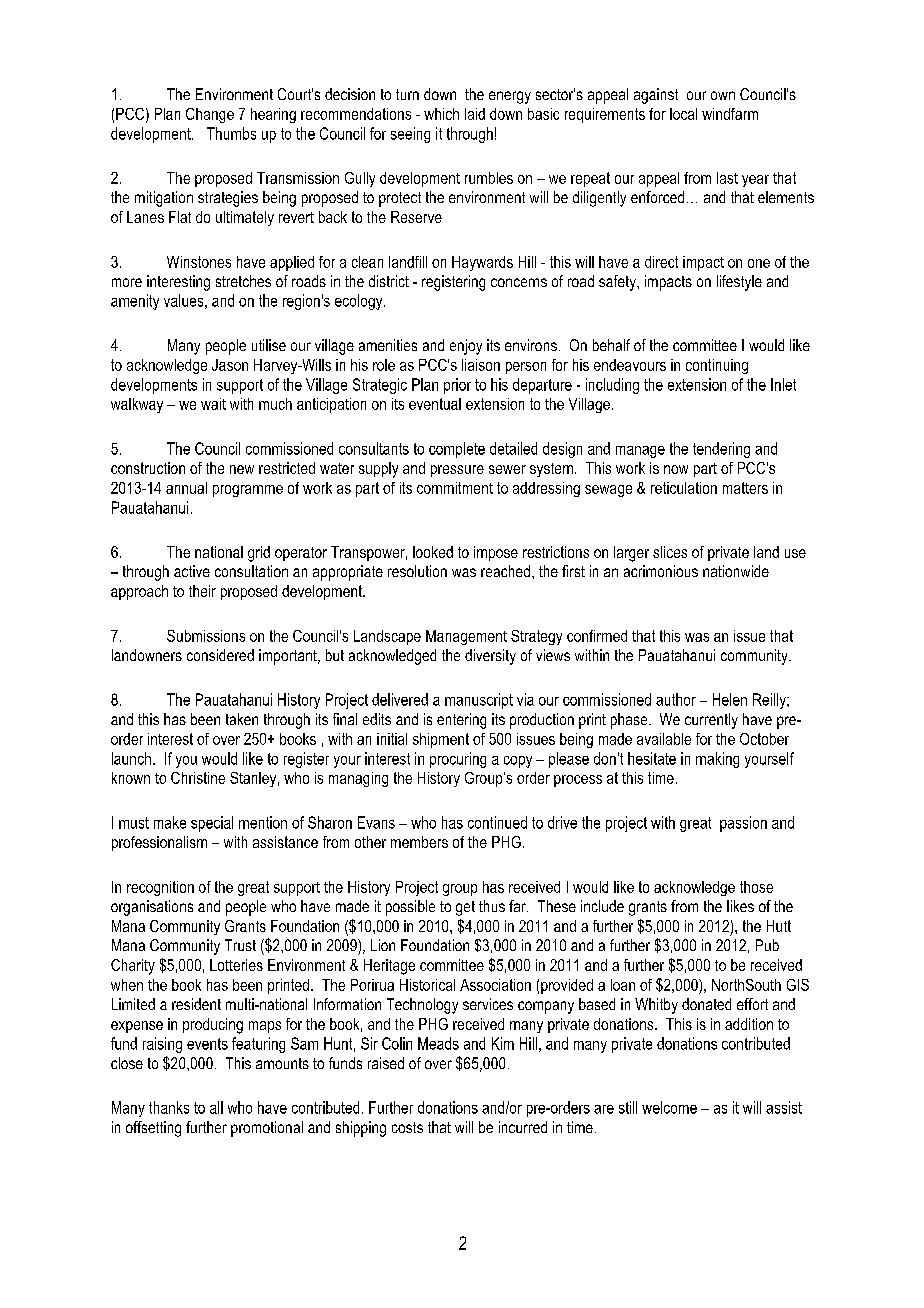 The image size is (924, 1308). I want to click on laid, so click(475, 114).
